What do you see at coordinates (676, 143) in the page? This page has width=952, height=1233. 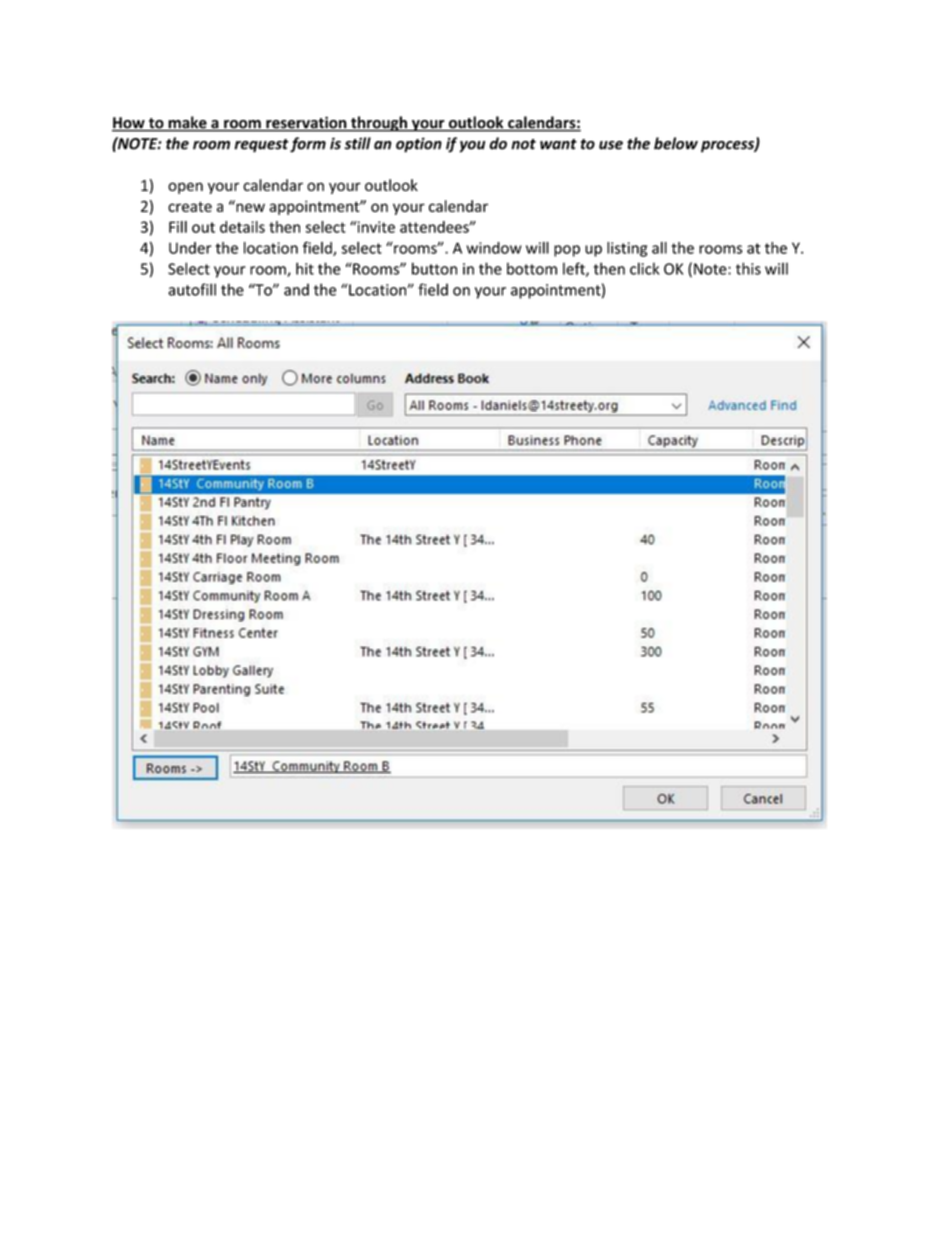 I see `below` at bounding box center [676, 143].
